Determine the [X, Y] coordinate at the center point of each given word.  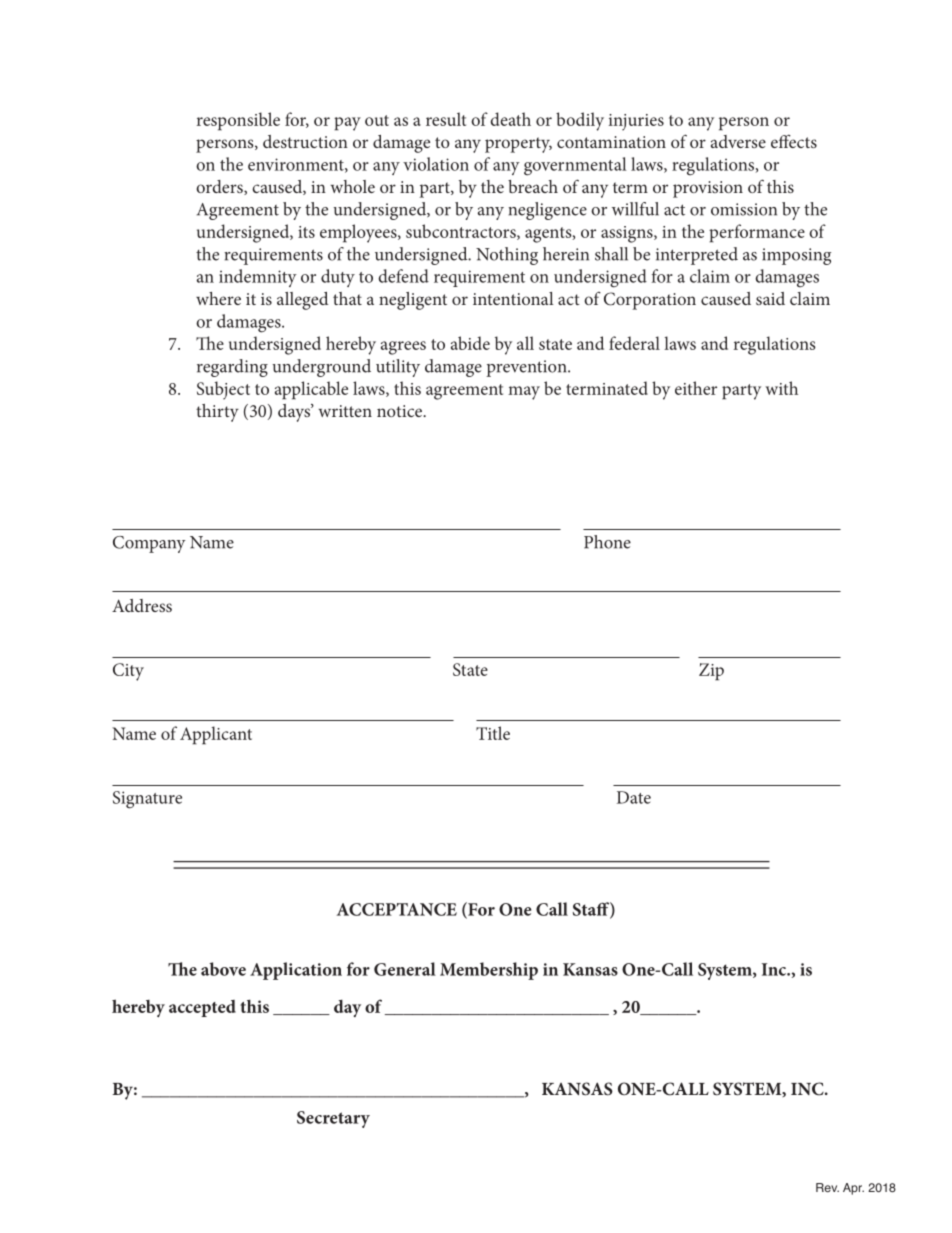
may [524, 393]
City [128, 672]
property [518, 145]
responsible [238, 121]
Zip [711, 672]
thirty [217, 413]
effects [794, 141]
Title [493, 733]
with [781, 388]
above [223, 969]
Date [634, 797]
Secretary [333, 1119]
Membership [489, 971]
